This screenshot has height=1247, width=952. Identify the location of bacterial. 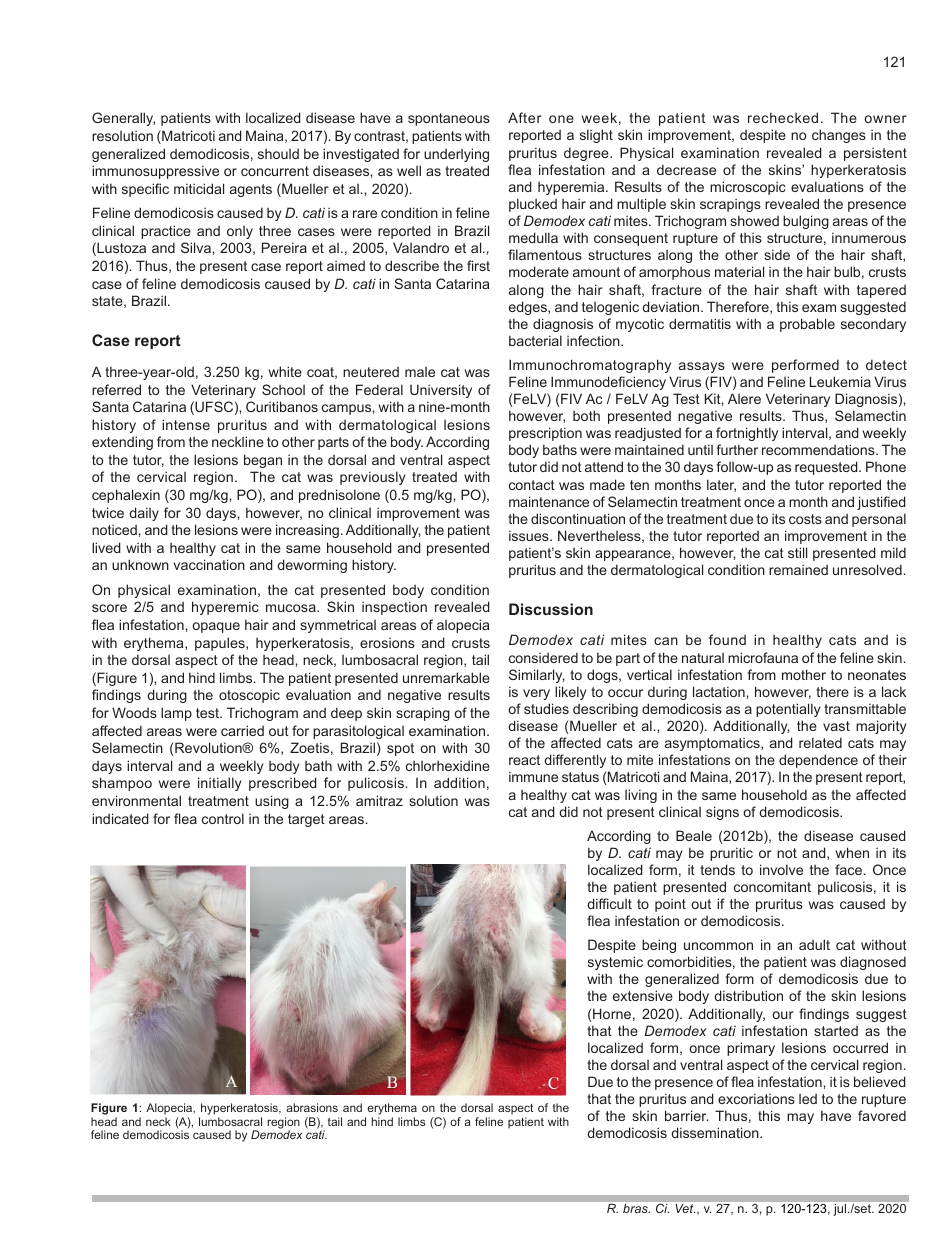
(535, 340).
